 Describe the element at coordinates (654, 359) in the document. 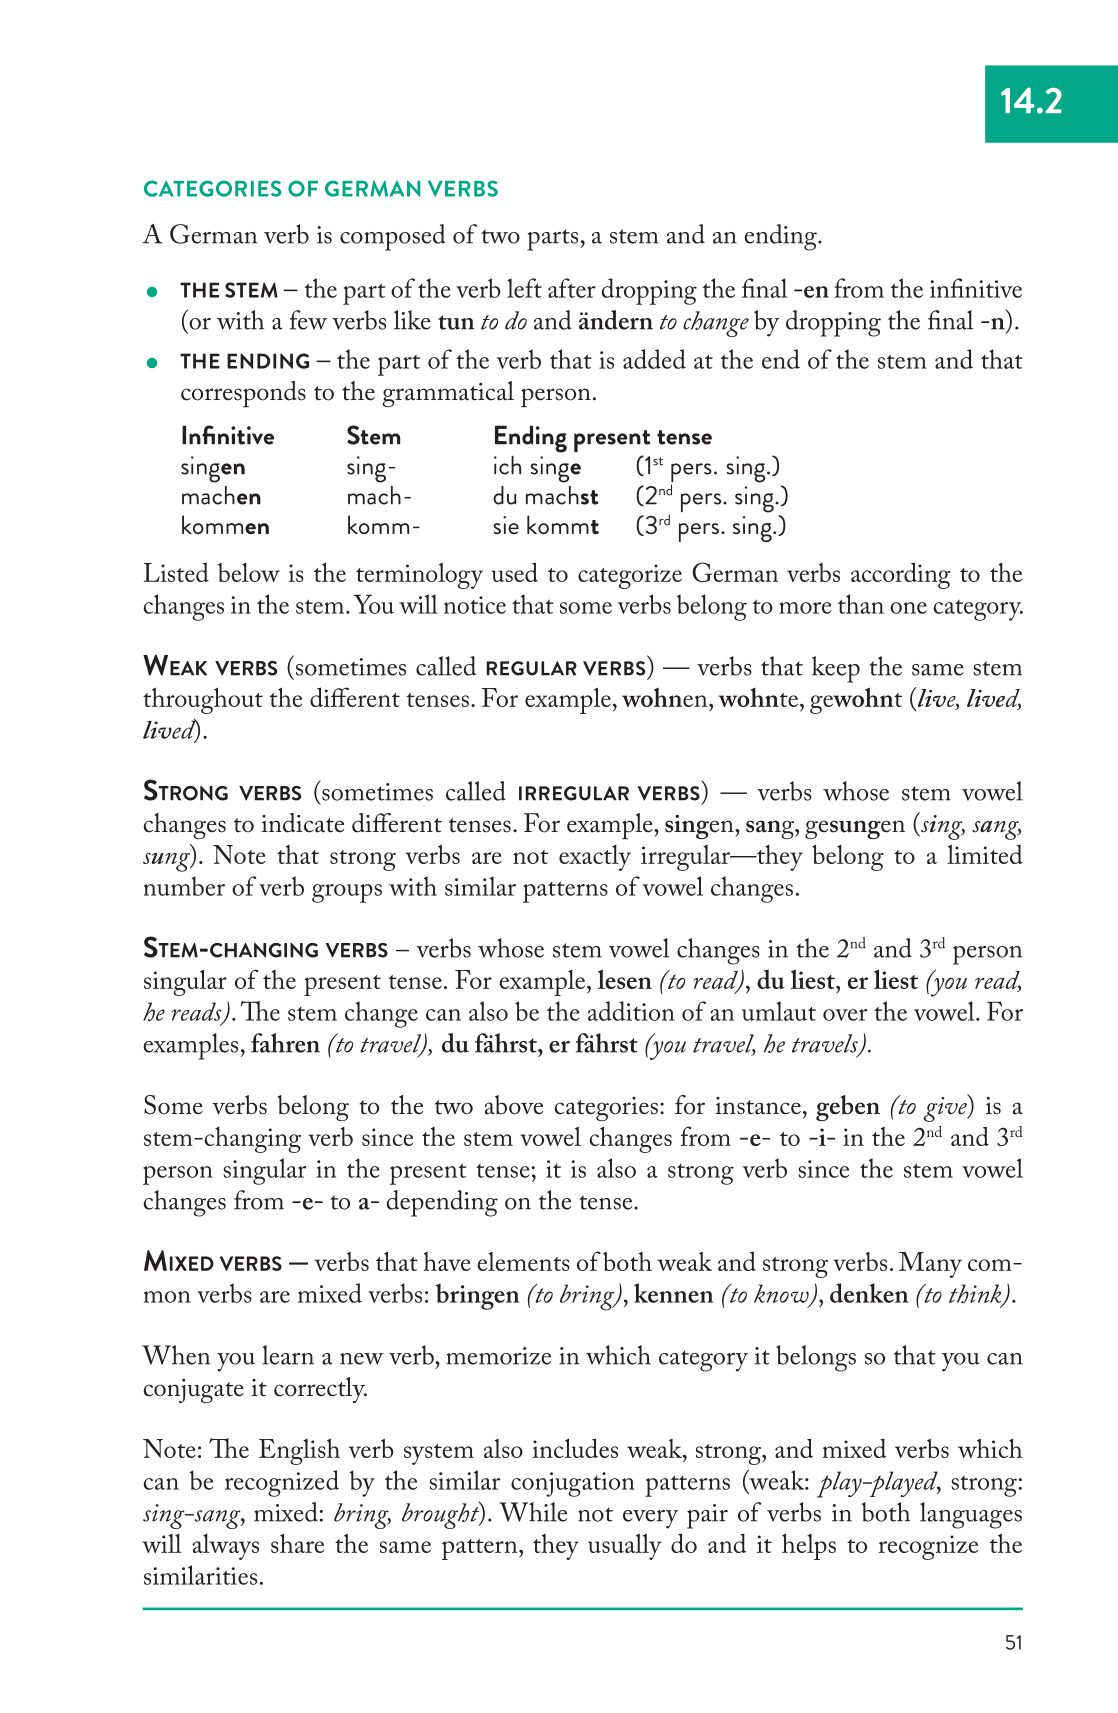

I see `added` at that location.
